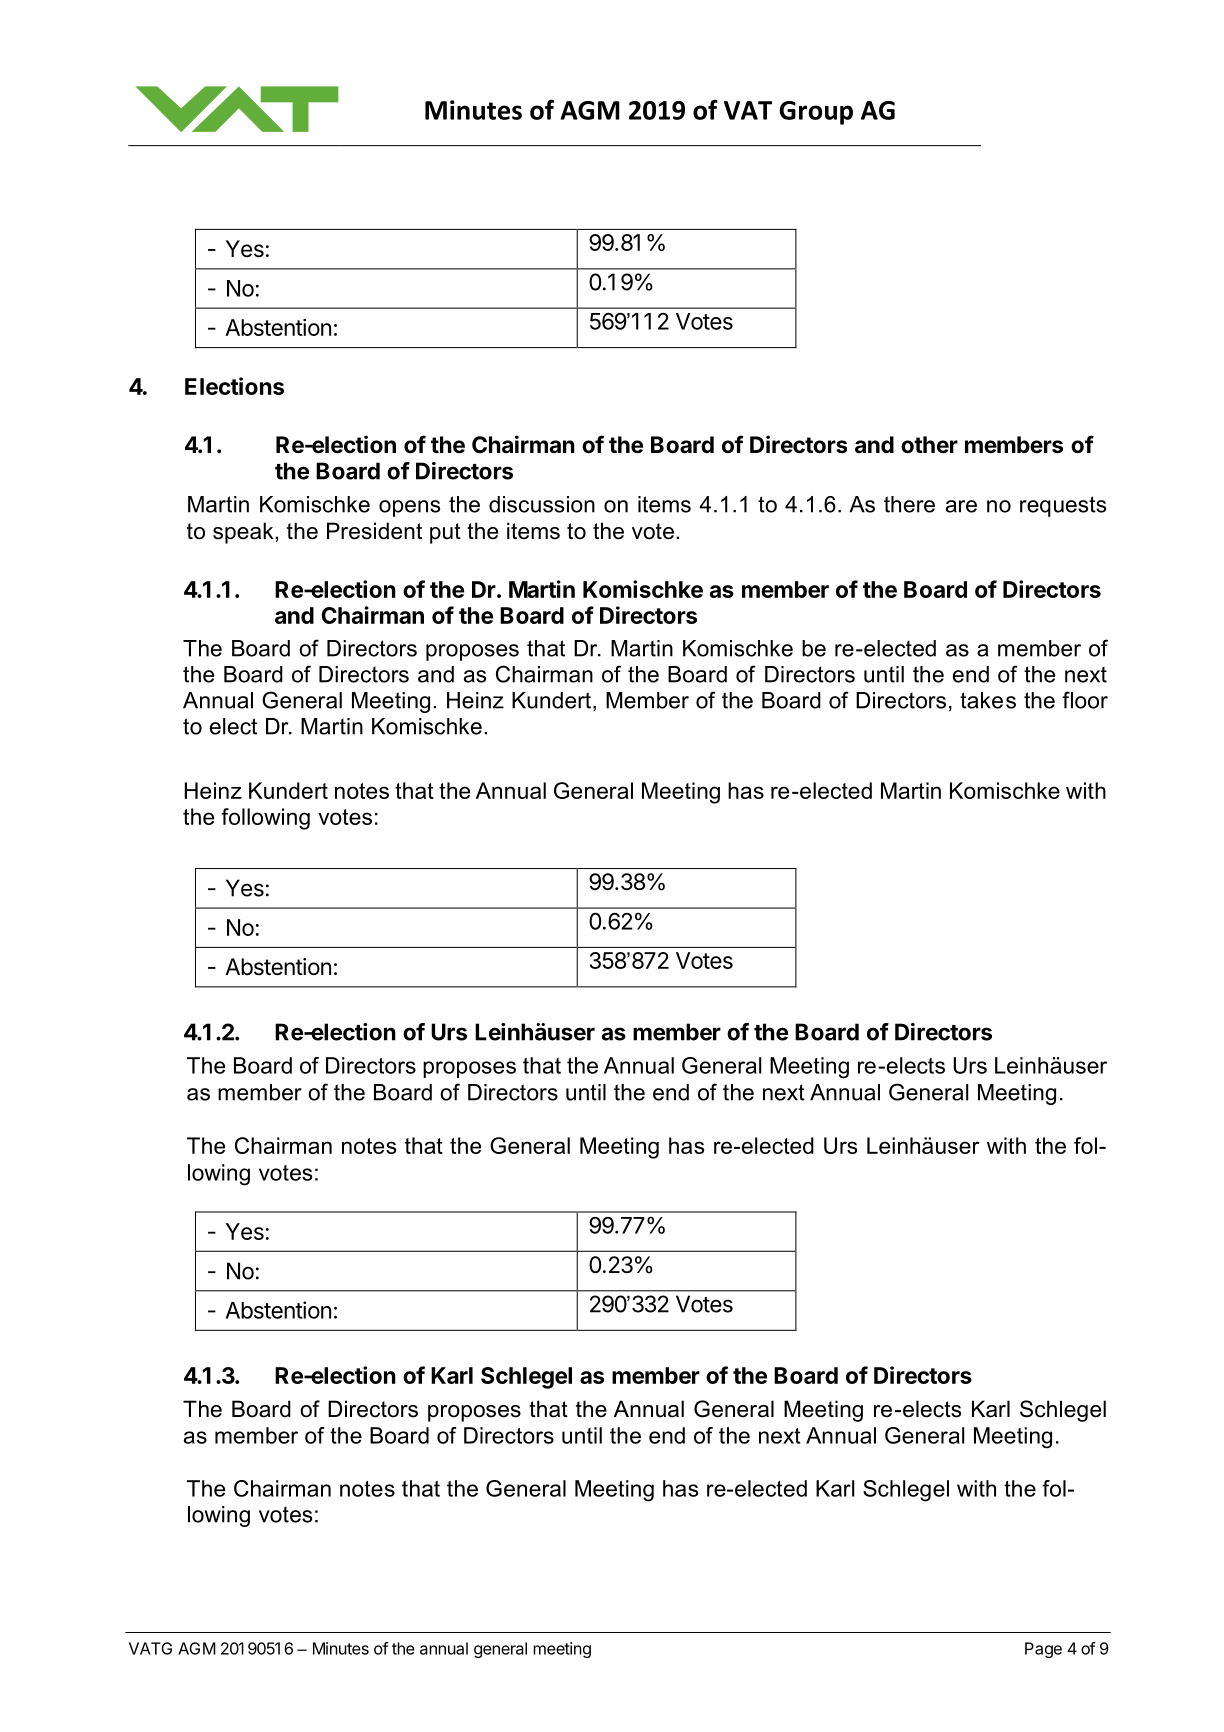 This image has height=1732, width=1224. I want to click on floor, so click(1085, 700).
